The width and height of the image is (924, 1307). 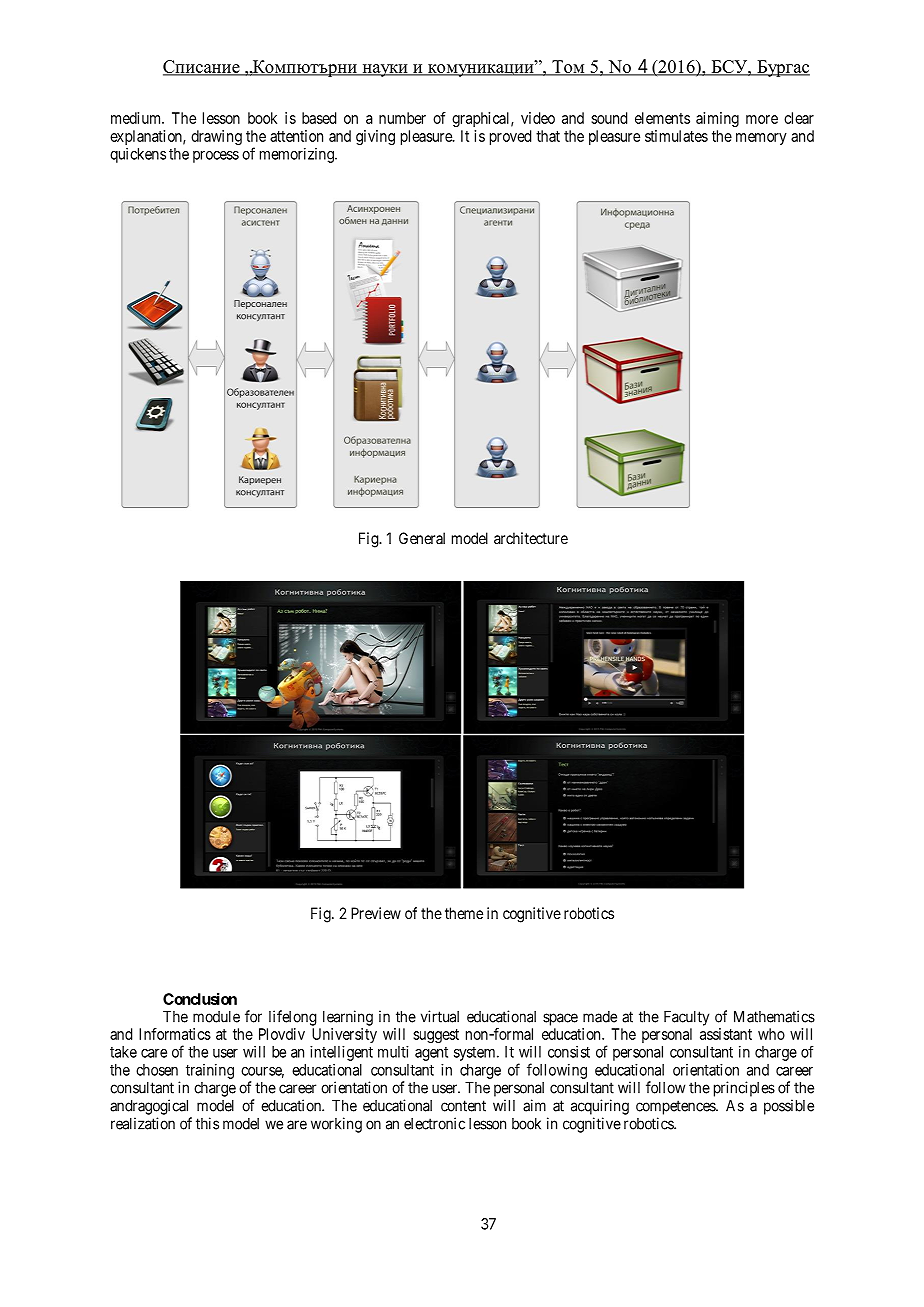 I want to click on memory, so click(x=761, y=139).
